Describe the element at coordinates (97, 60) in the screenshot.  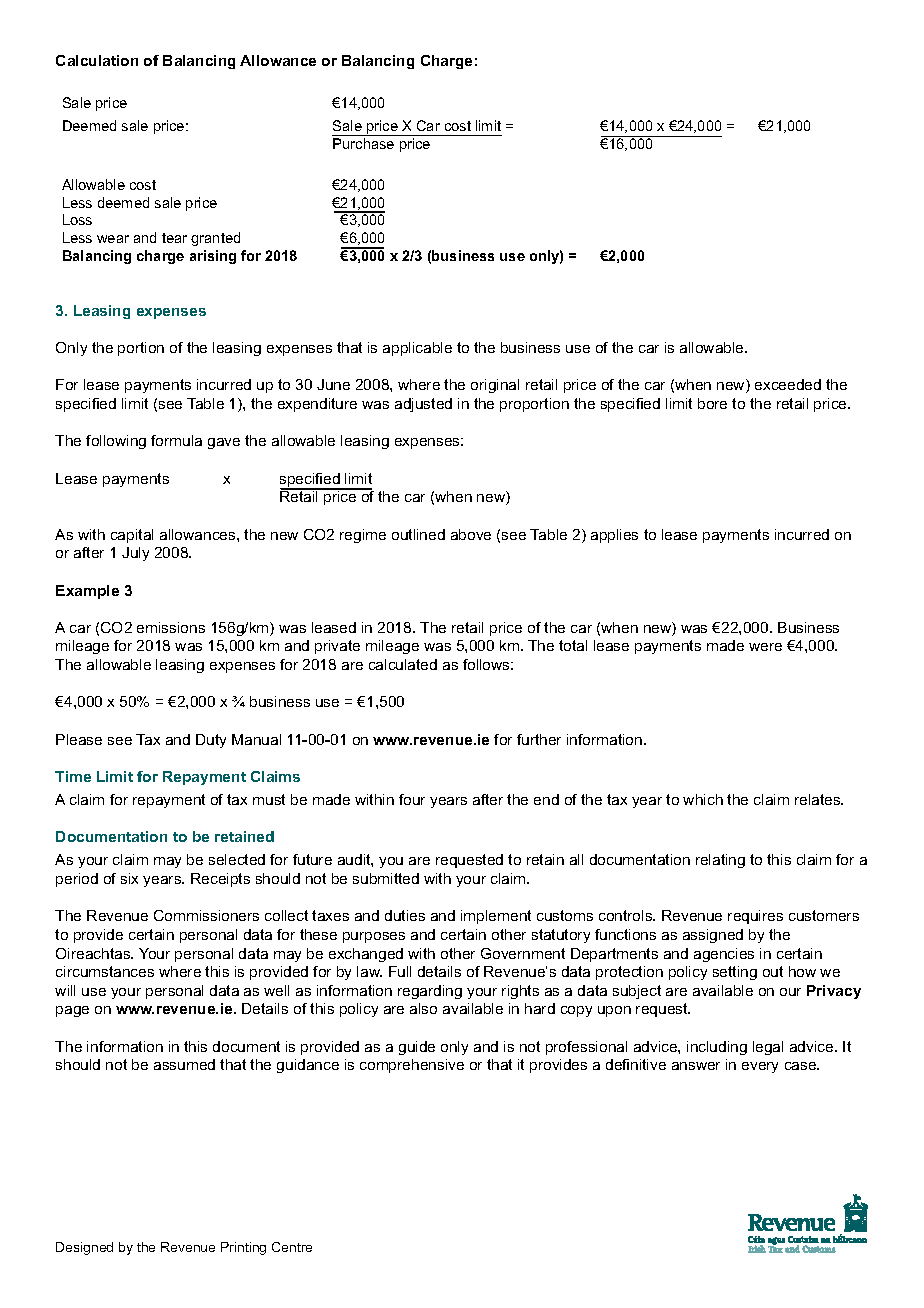
I see `Calculation` at that location.
